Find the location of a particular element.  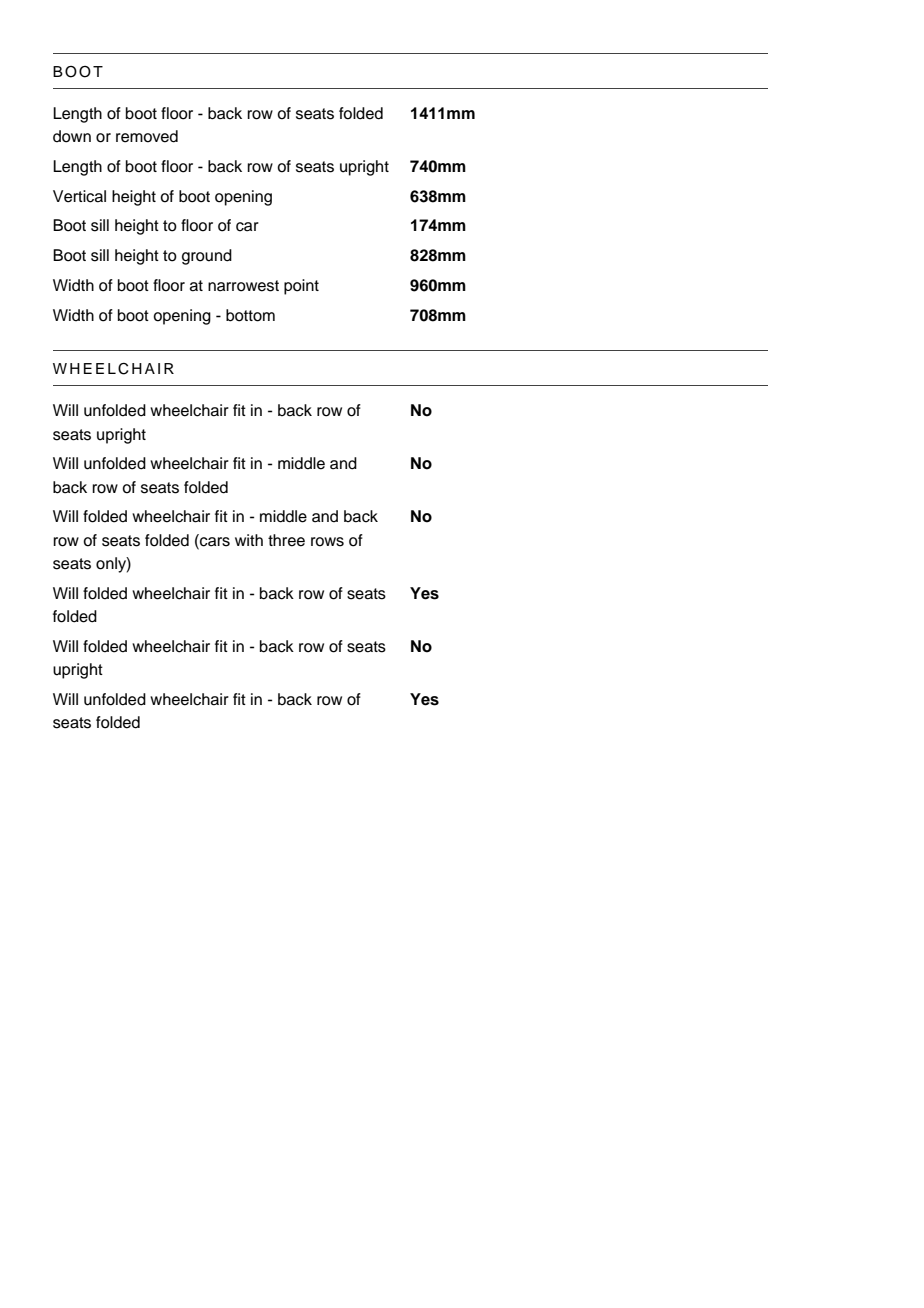

with is located at coordinates (249, 540).
